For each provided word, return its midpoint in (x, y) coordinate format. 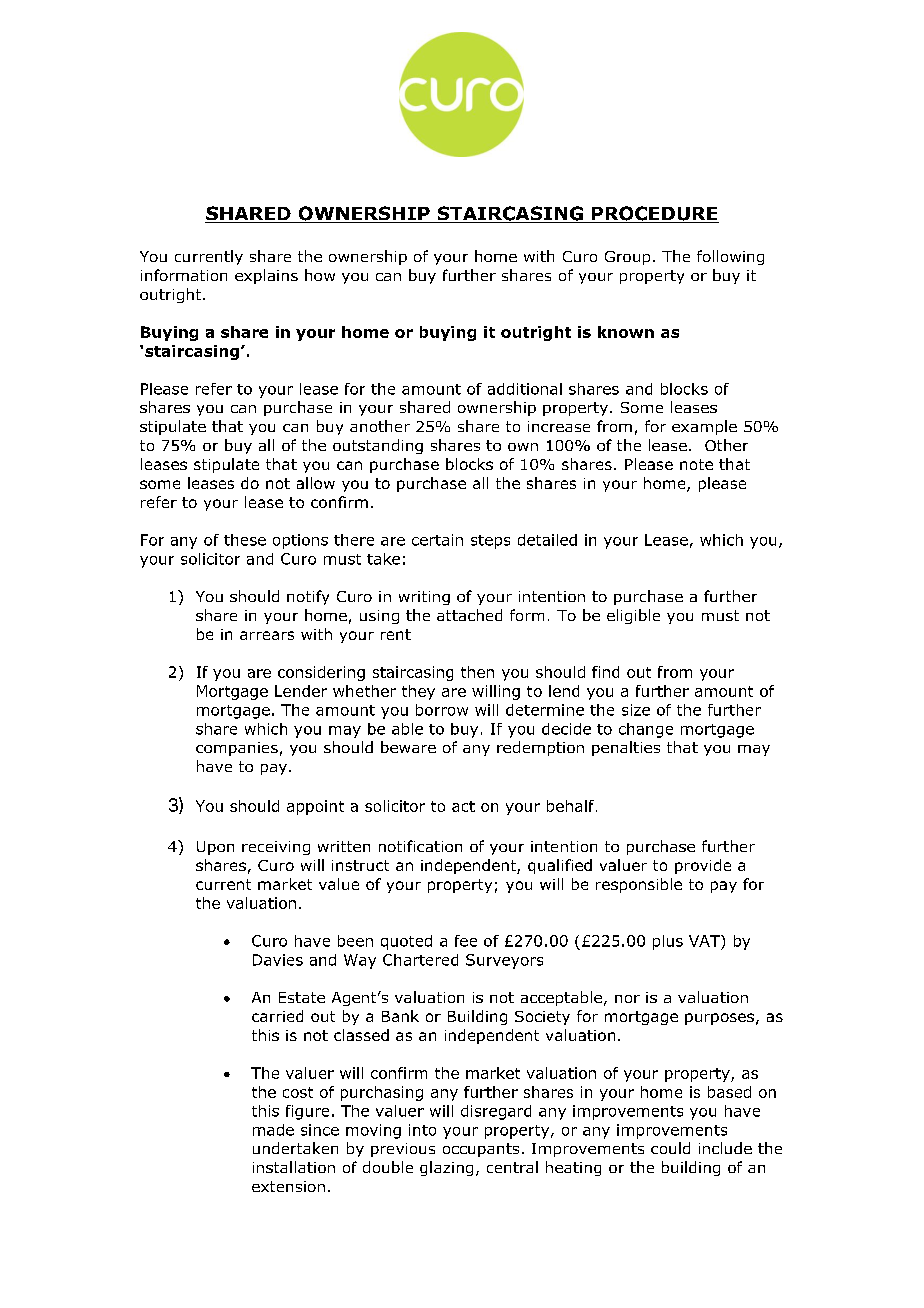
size (636, 710)
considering (321, 673)
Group (627, 258)
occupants (481, 1150)
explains (266, 276)
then (477, 672)
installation (294, 1167)
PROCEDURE (654, 214)
